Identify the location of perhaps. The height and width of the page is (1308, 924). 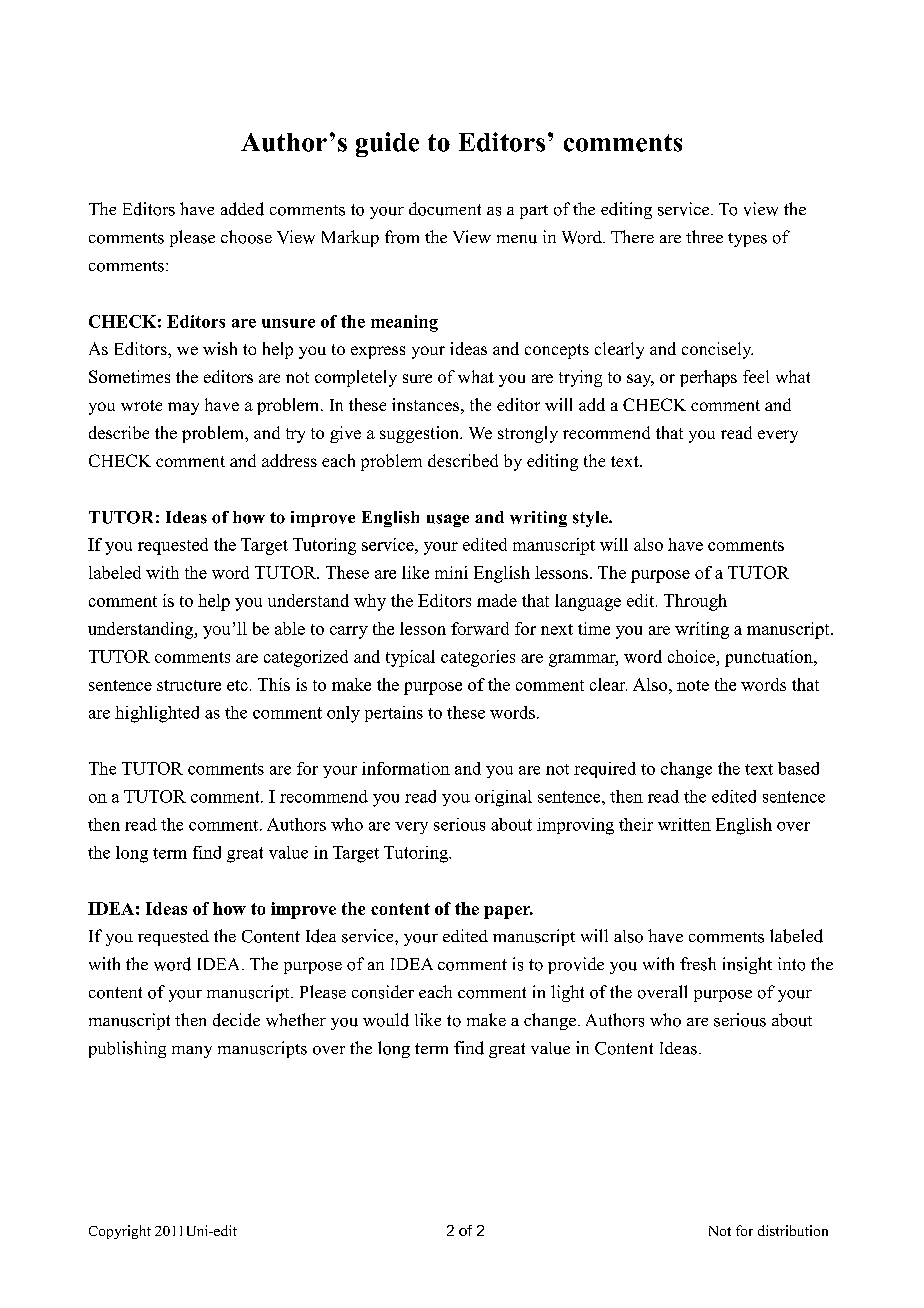
(708, 378).
